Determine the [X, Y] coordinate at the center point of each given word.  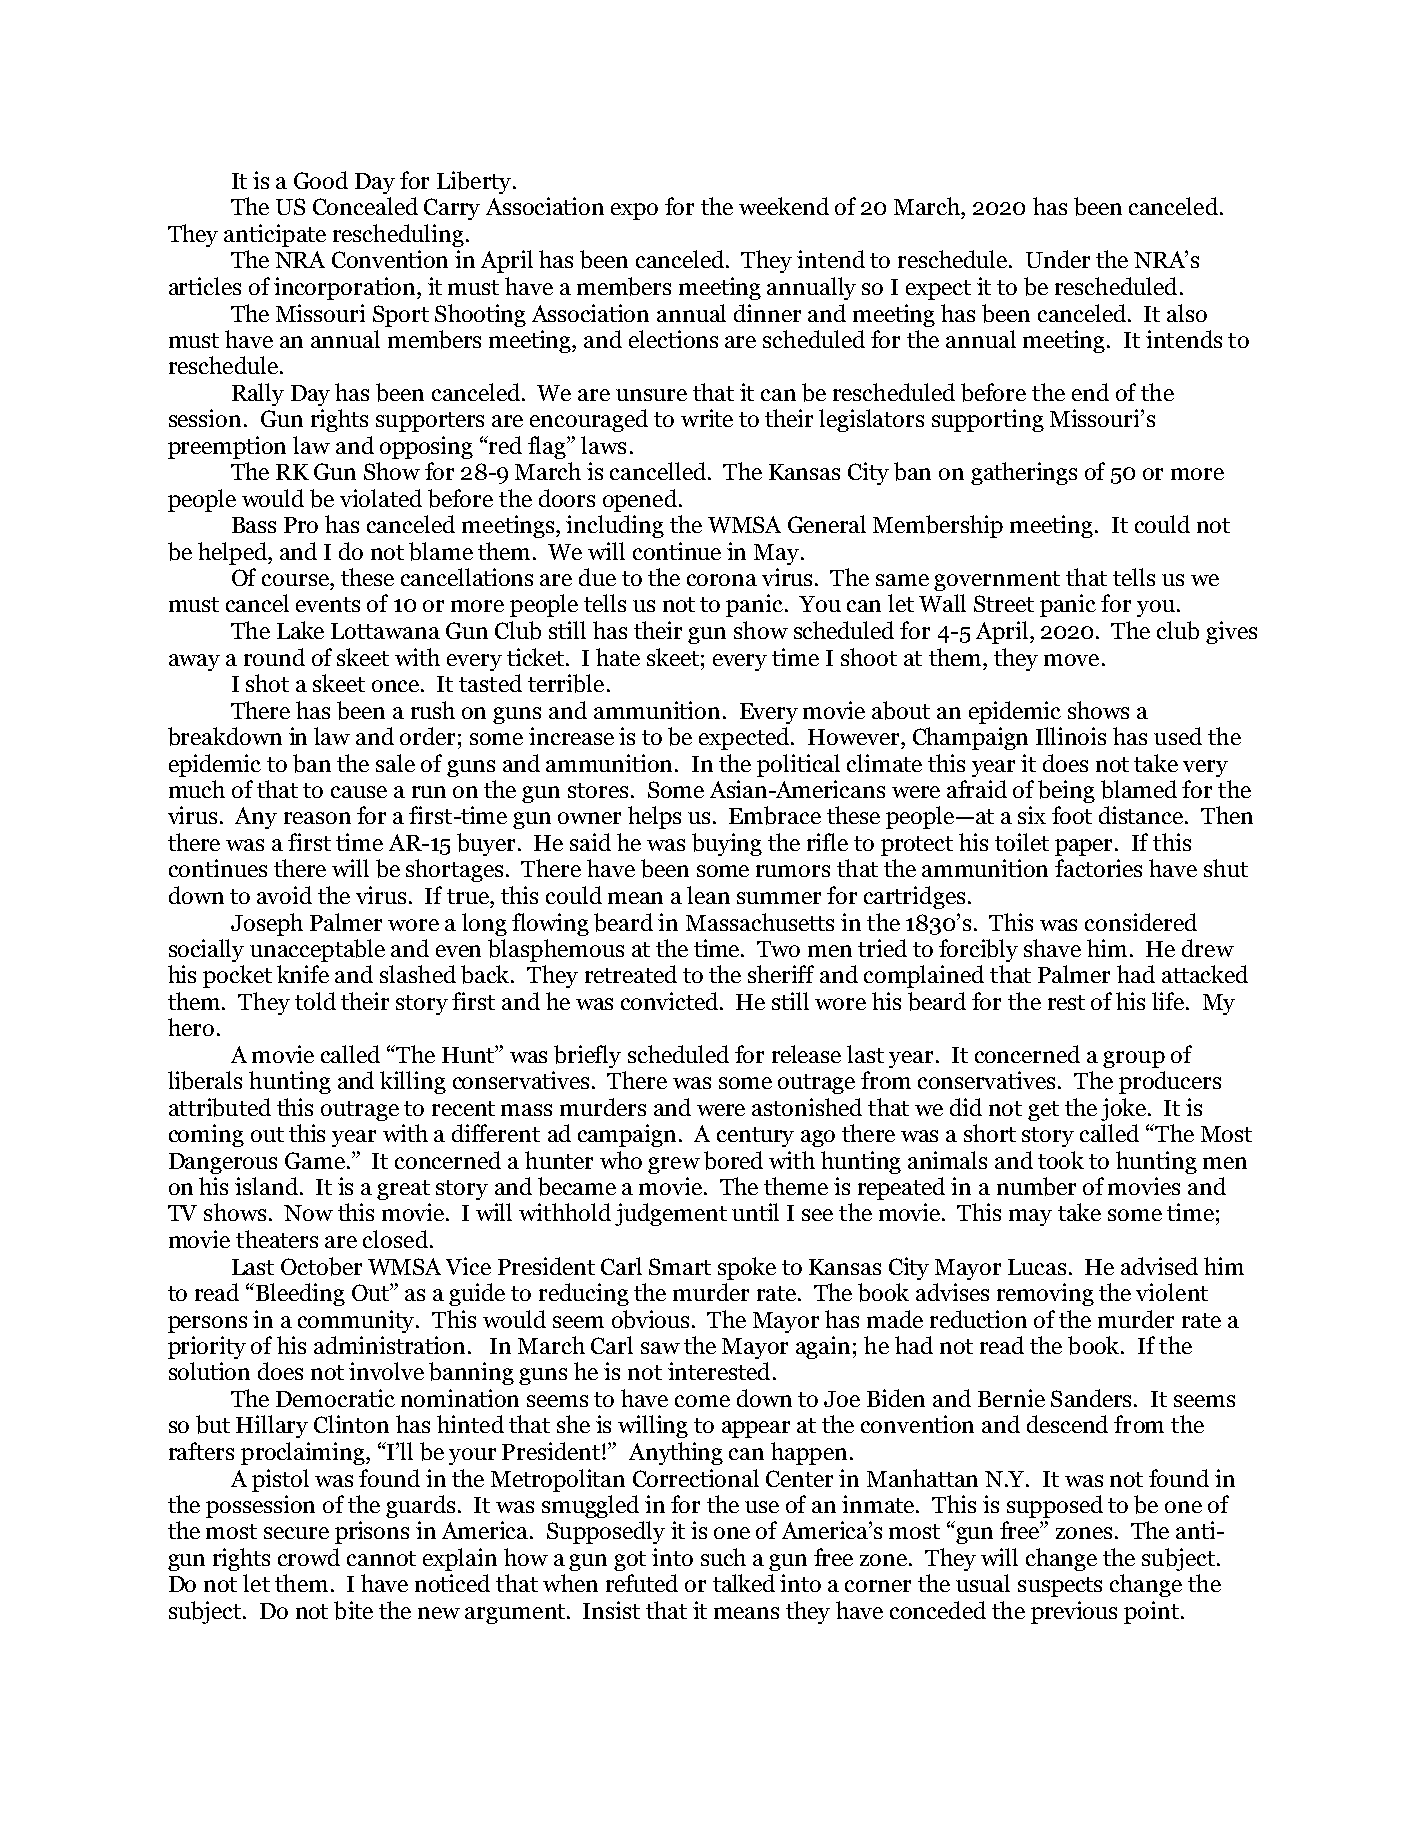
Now [308, 1213]
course [296, 580]
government [997, 581]
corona [722, 580]
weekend [784, 206]
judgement [671, 1214]
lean [708, 895]
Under [1058, 259]
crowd [309, 1557]
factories [1098, 868]
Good [321, 180]
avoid [284, 895]
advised [1159, 1266]
